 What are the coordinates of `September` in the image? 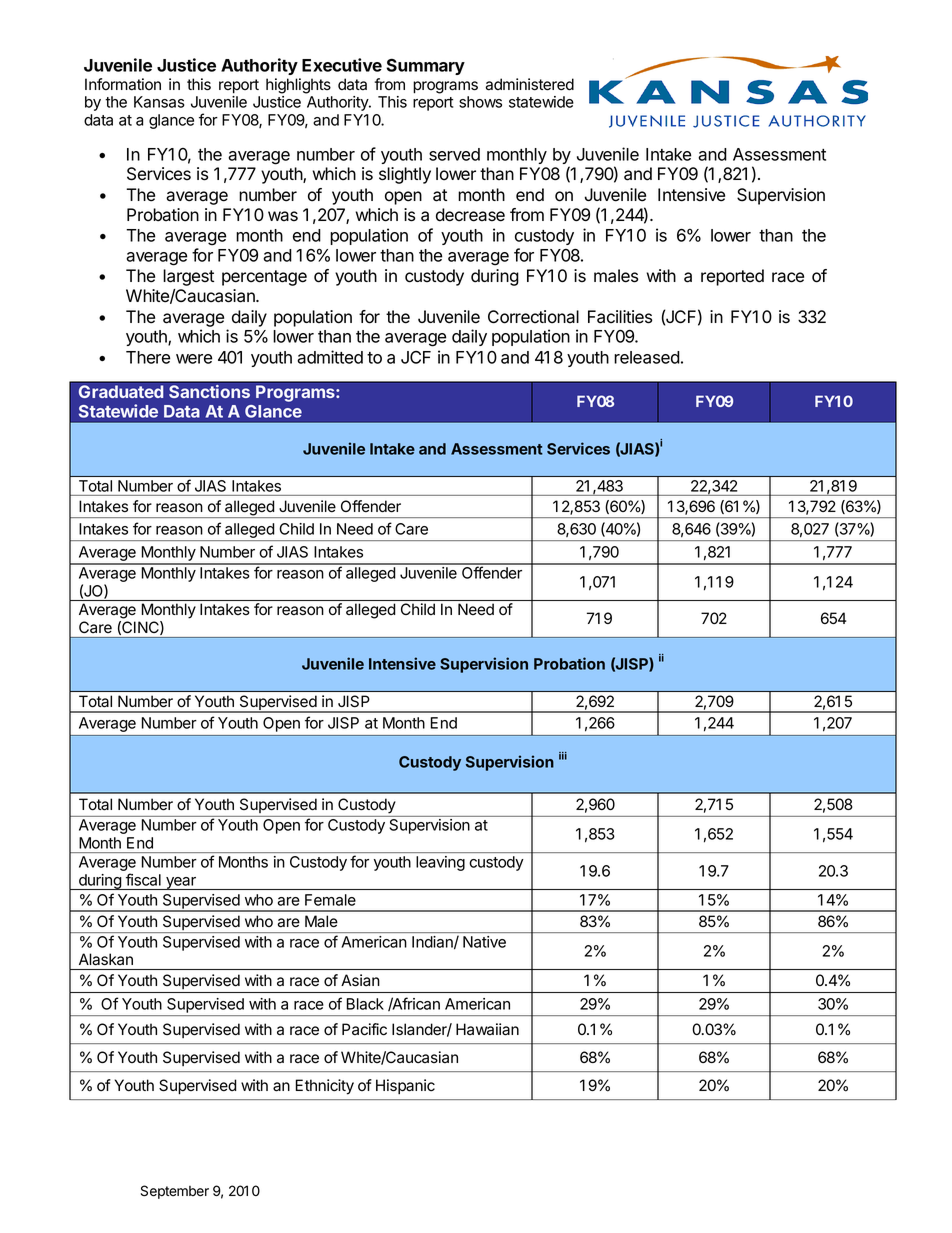 It's located at (175, 1192).
